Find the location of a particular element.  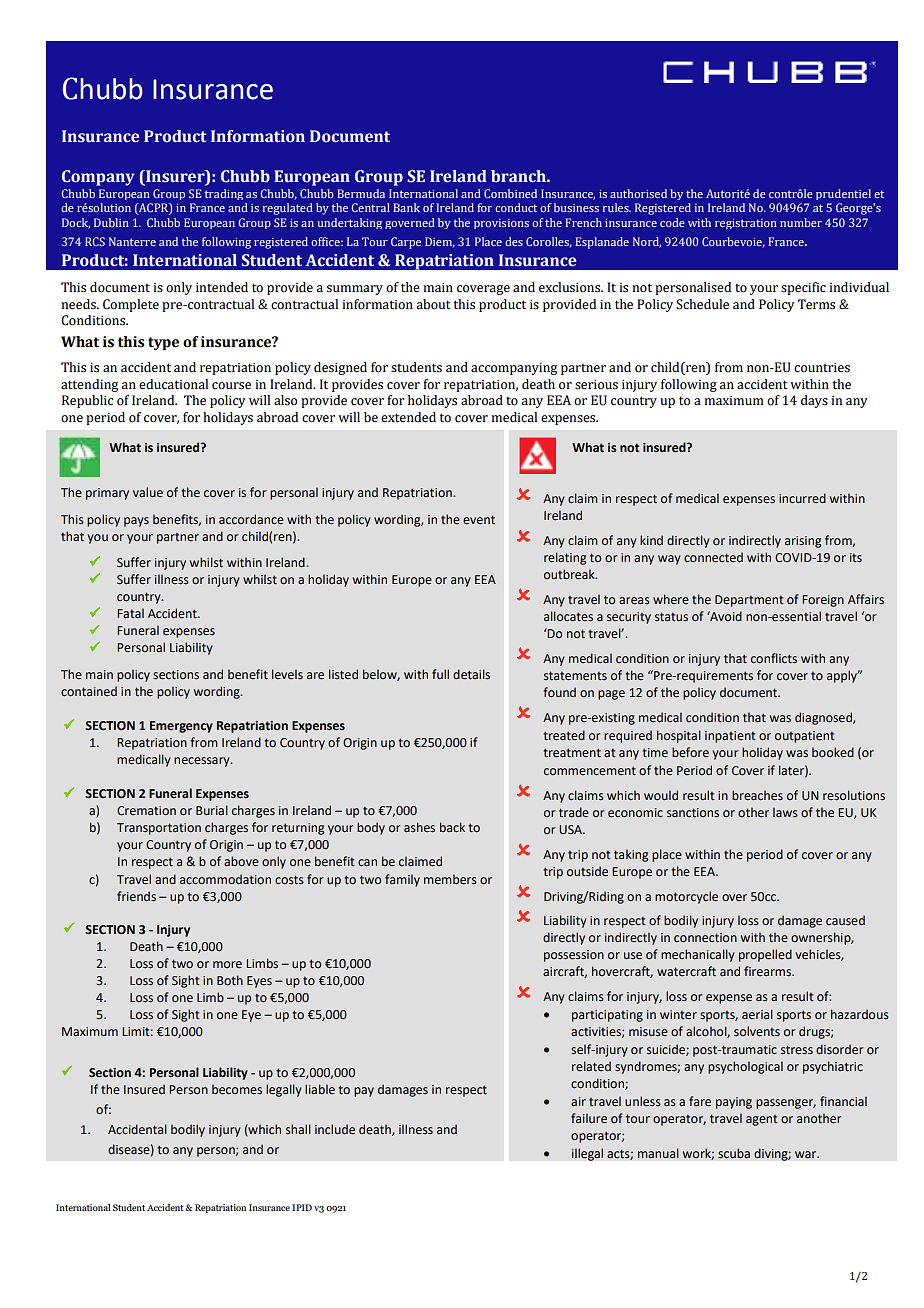

Dublin is located at coordinates (111, 222).
